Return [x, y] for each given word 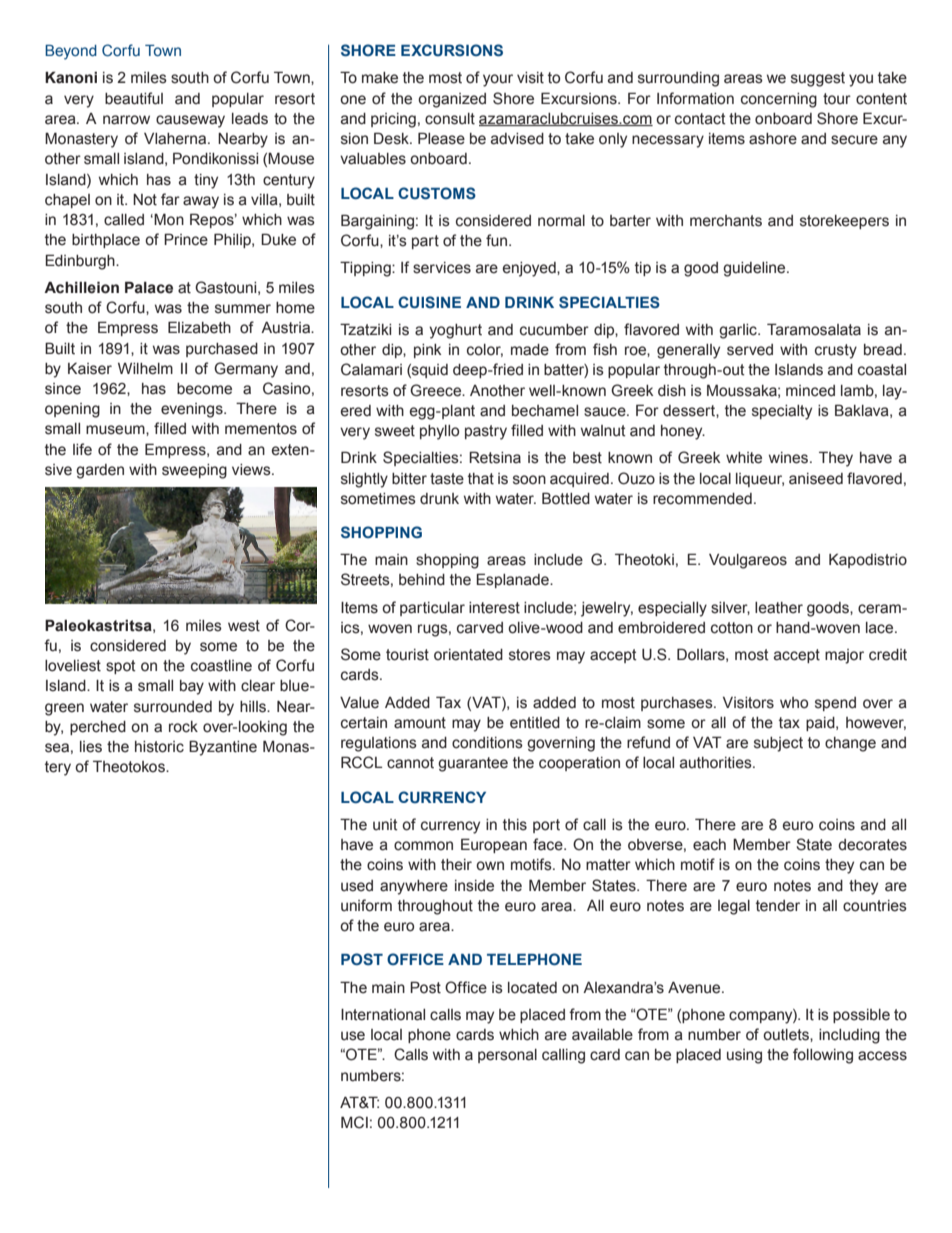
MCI [354, 1122]
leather [779, 608]
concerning [779, 100]
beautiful [134, 98]
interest [494, 608]
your [498, 80]
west [244, 626]
